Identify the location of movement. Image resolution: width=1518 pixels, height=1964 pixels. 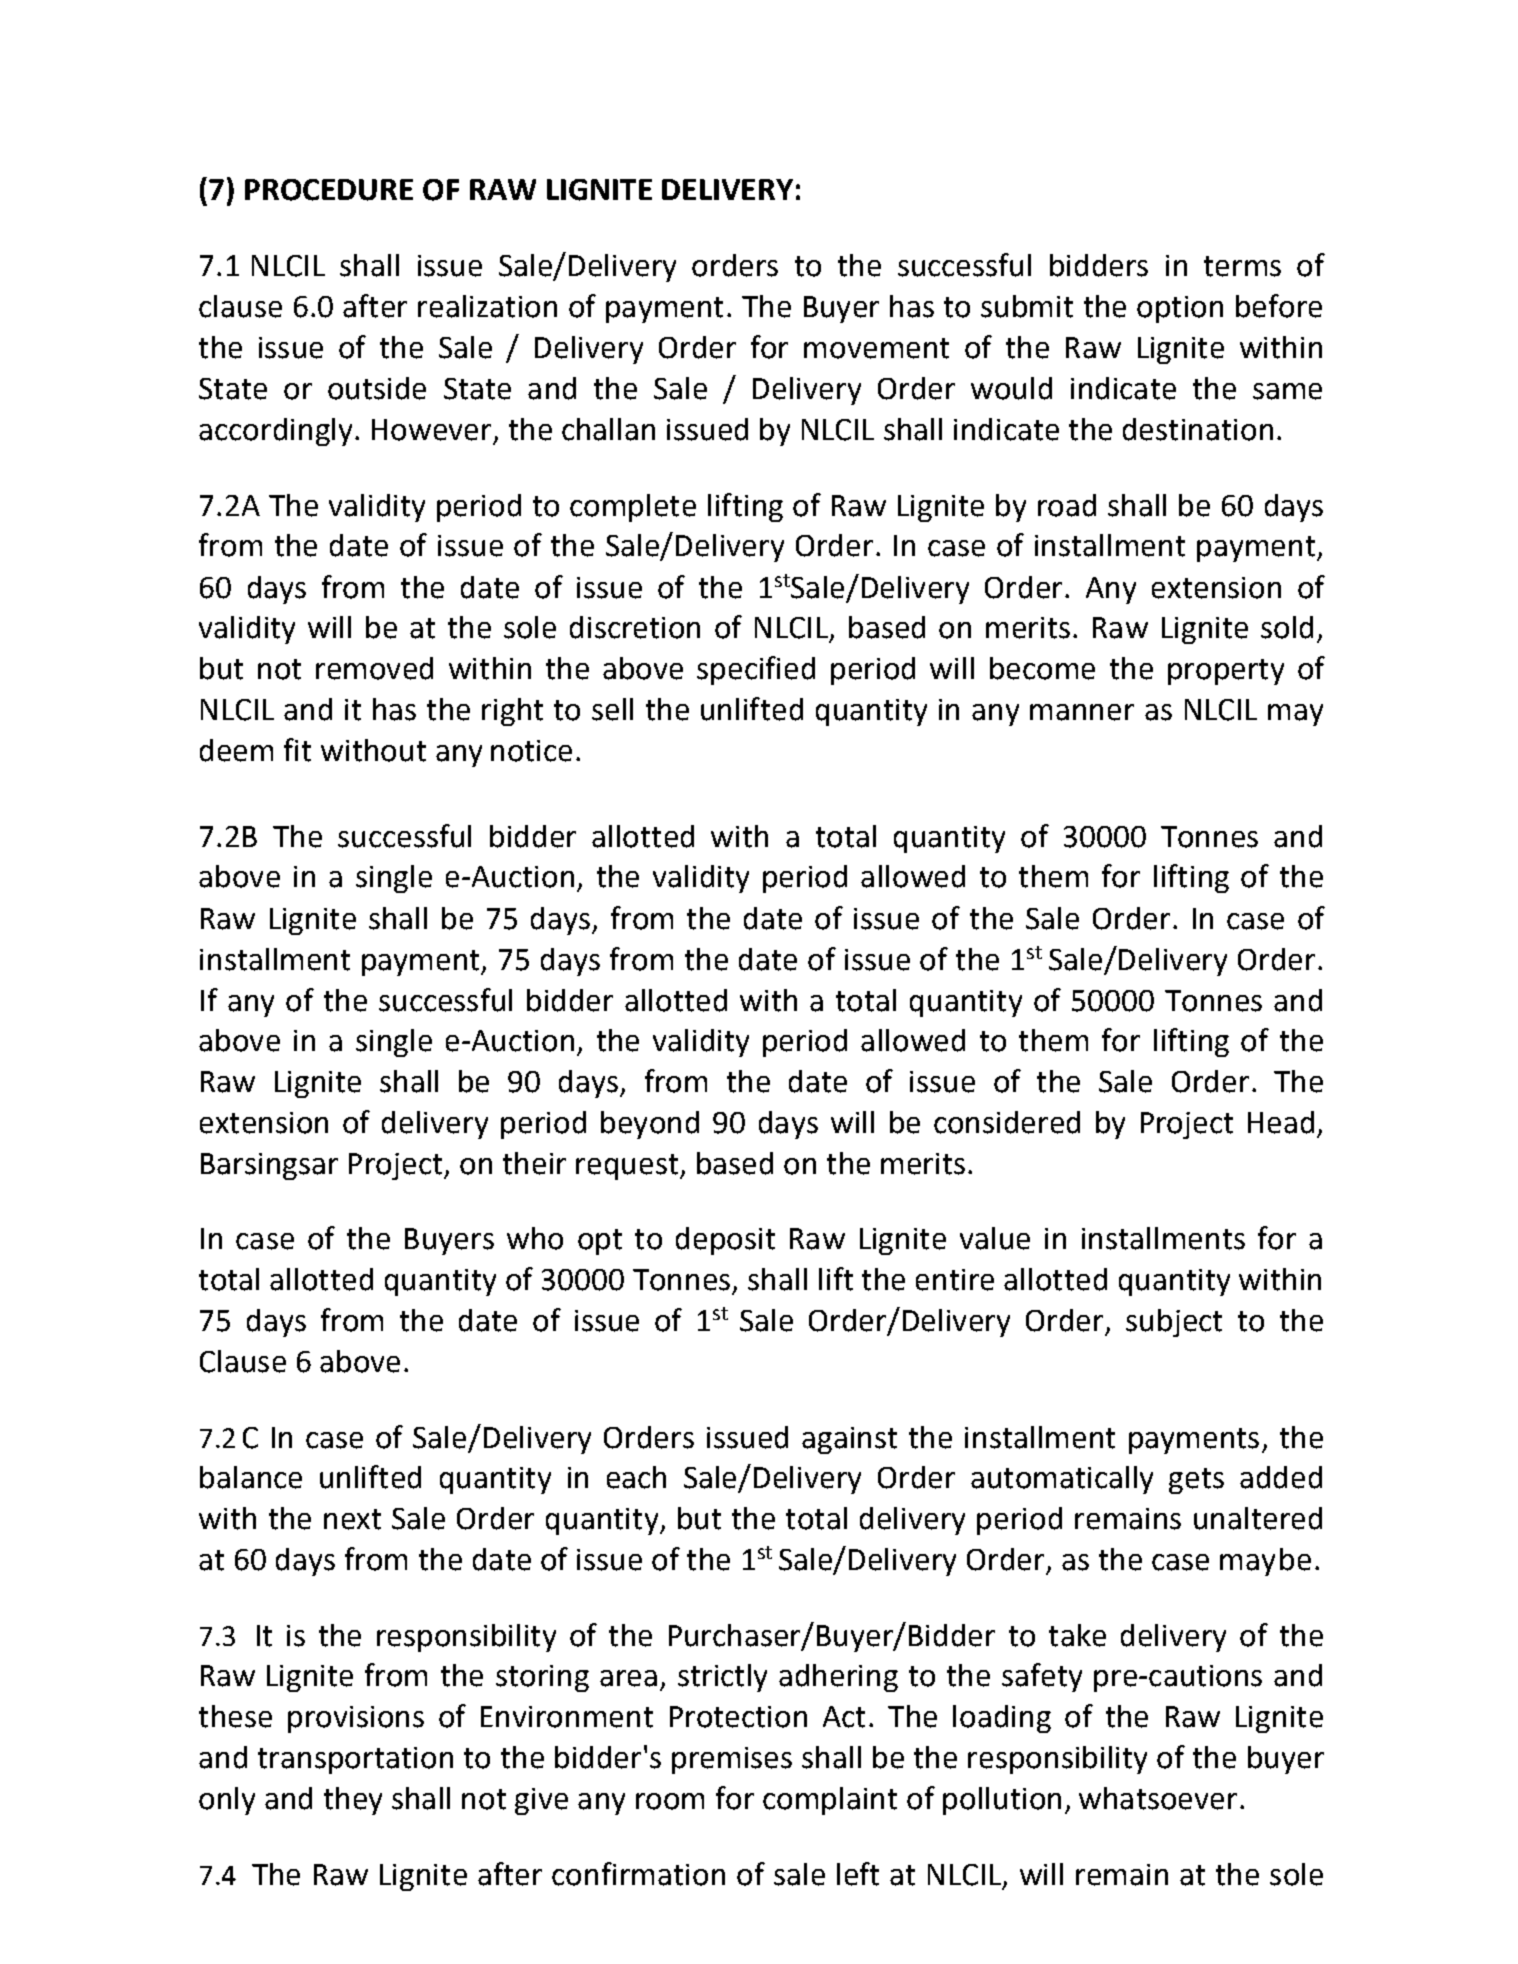
(876, 348).
